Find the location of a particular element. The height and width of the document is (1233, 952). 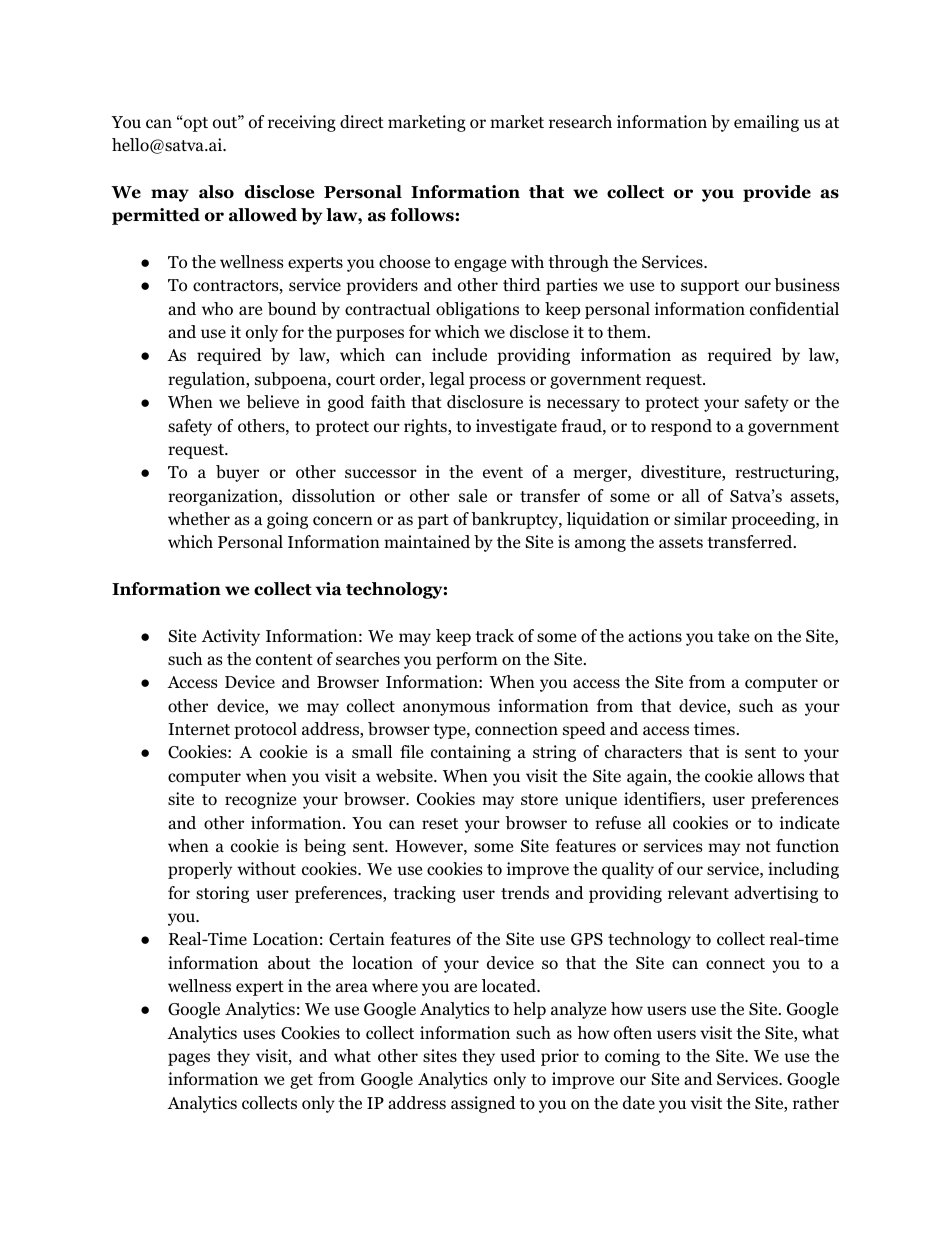

assigned is located at coordinates (483, 1104).
